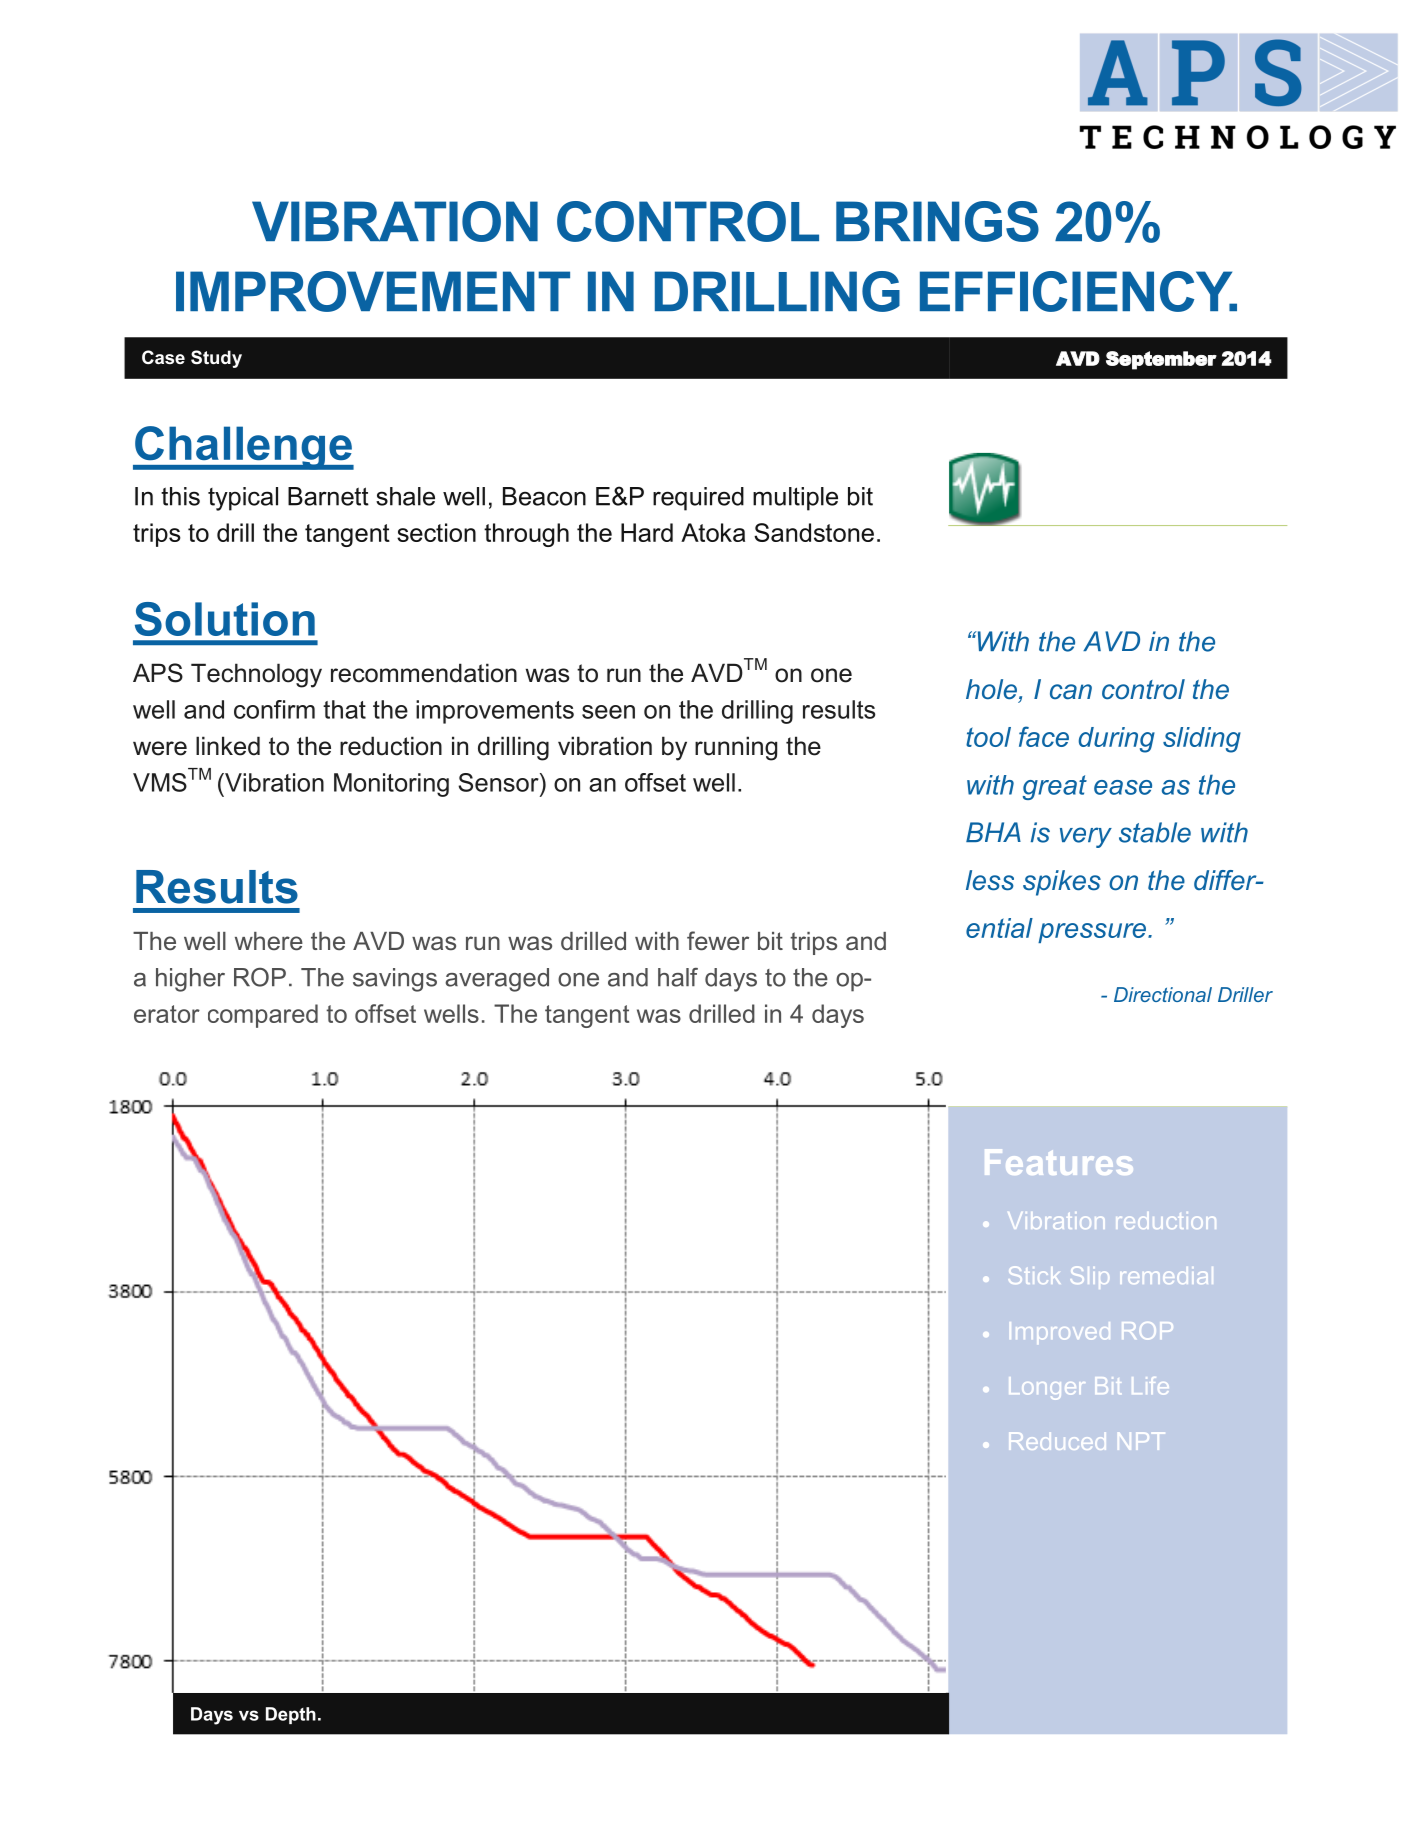 The width and height of the image is (1412, 1827). I want to click on Depth, so click(291, 1715).
